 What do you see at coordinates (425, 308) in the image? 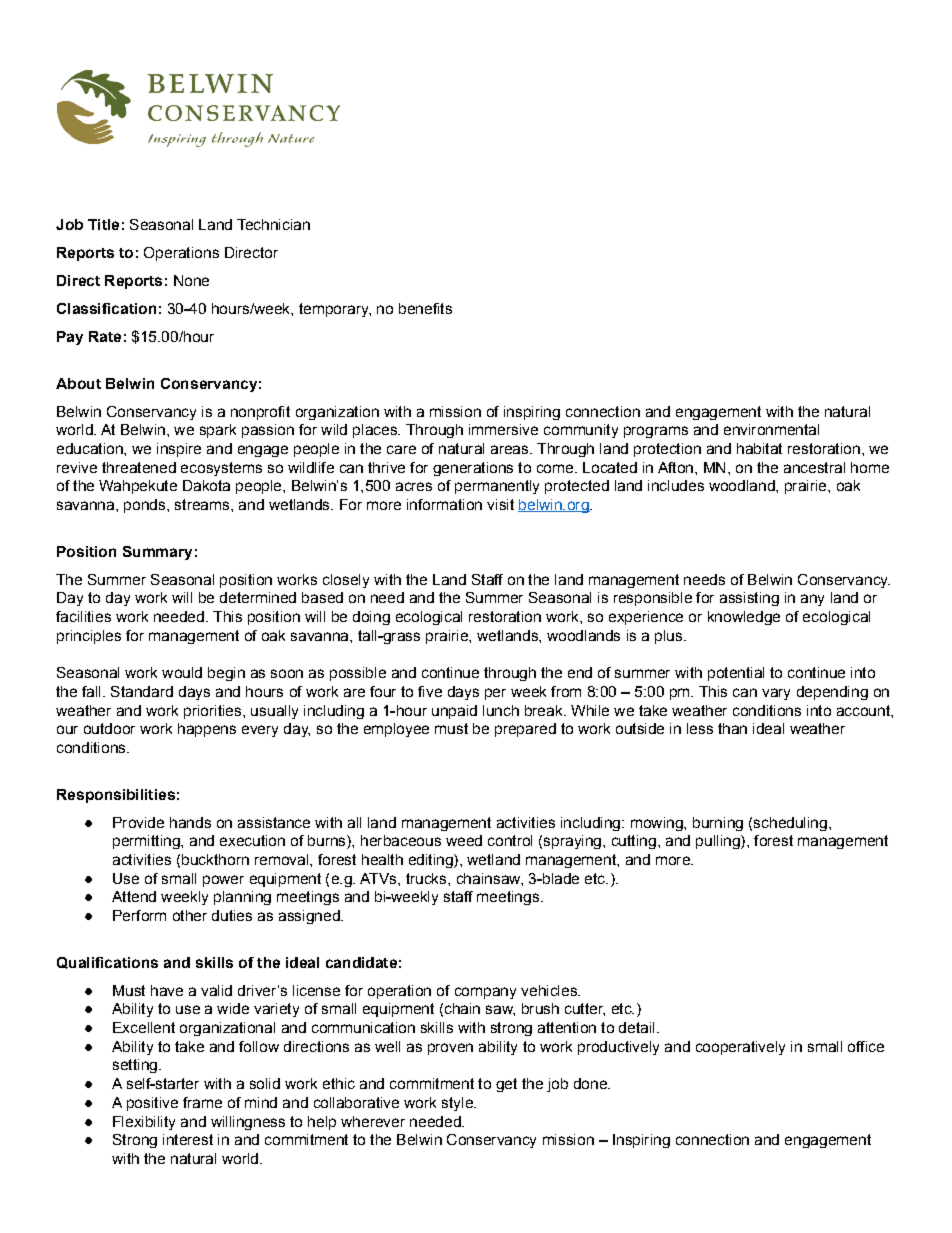
I see `benefits` at bounding box center [425, 308].
